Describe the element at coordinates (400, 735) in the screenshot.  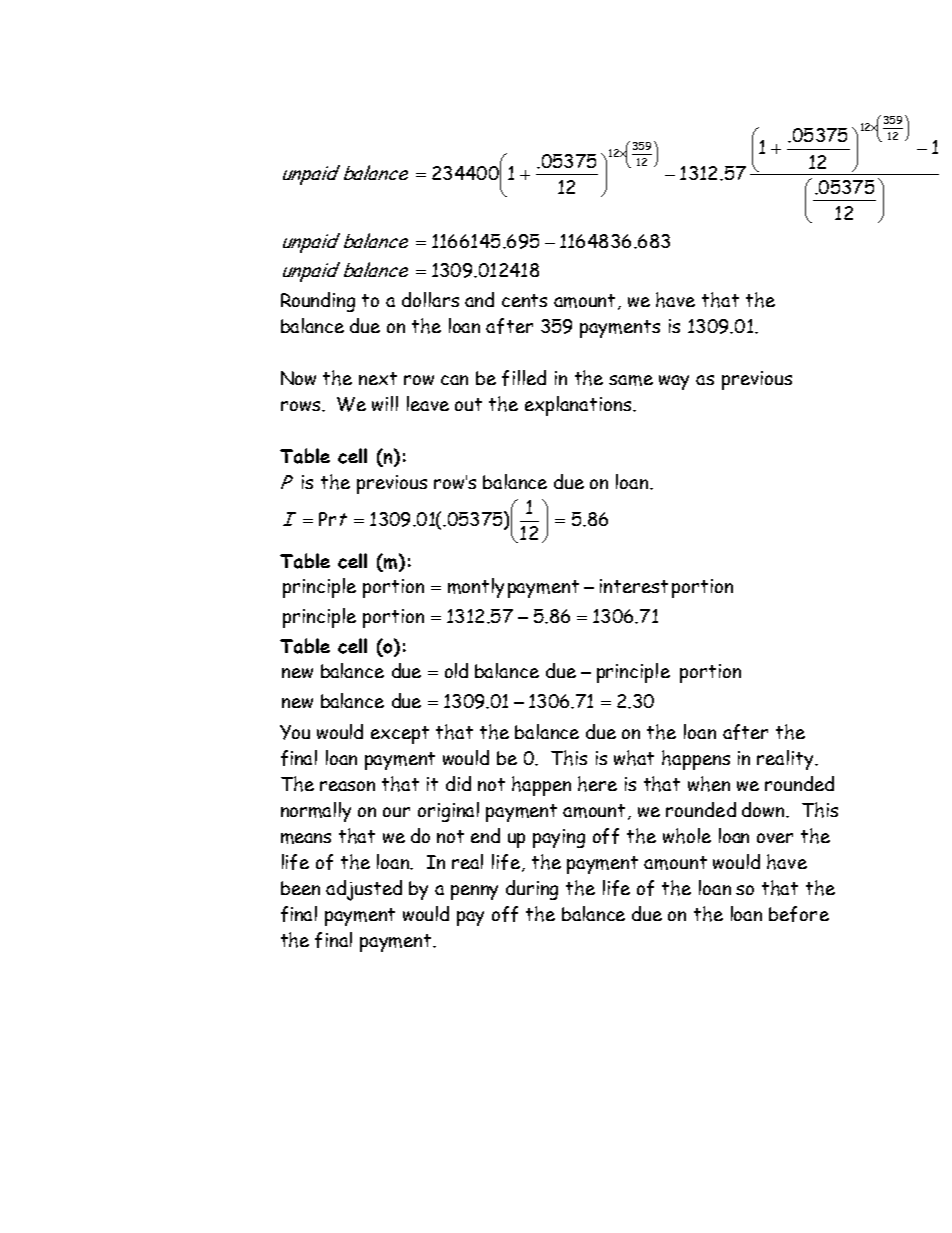
I see `except` at that location.
